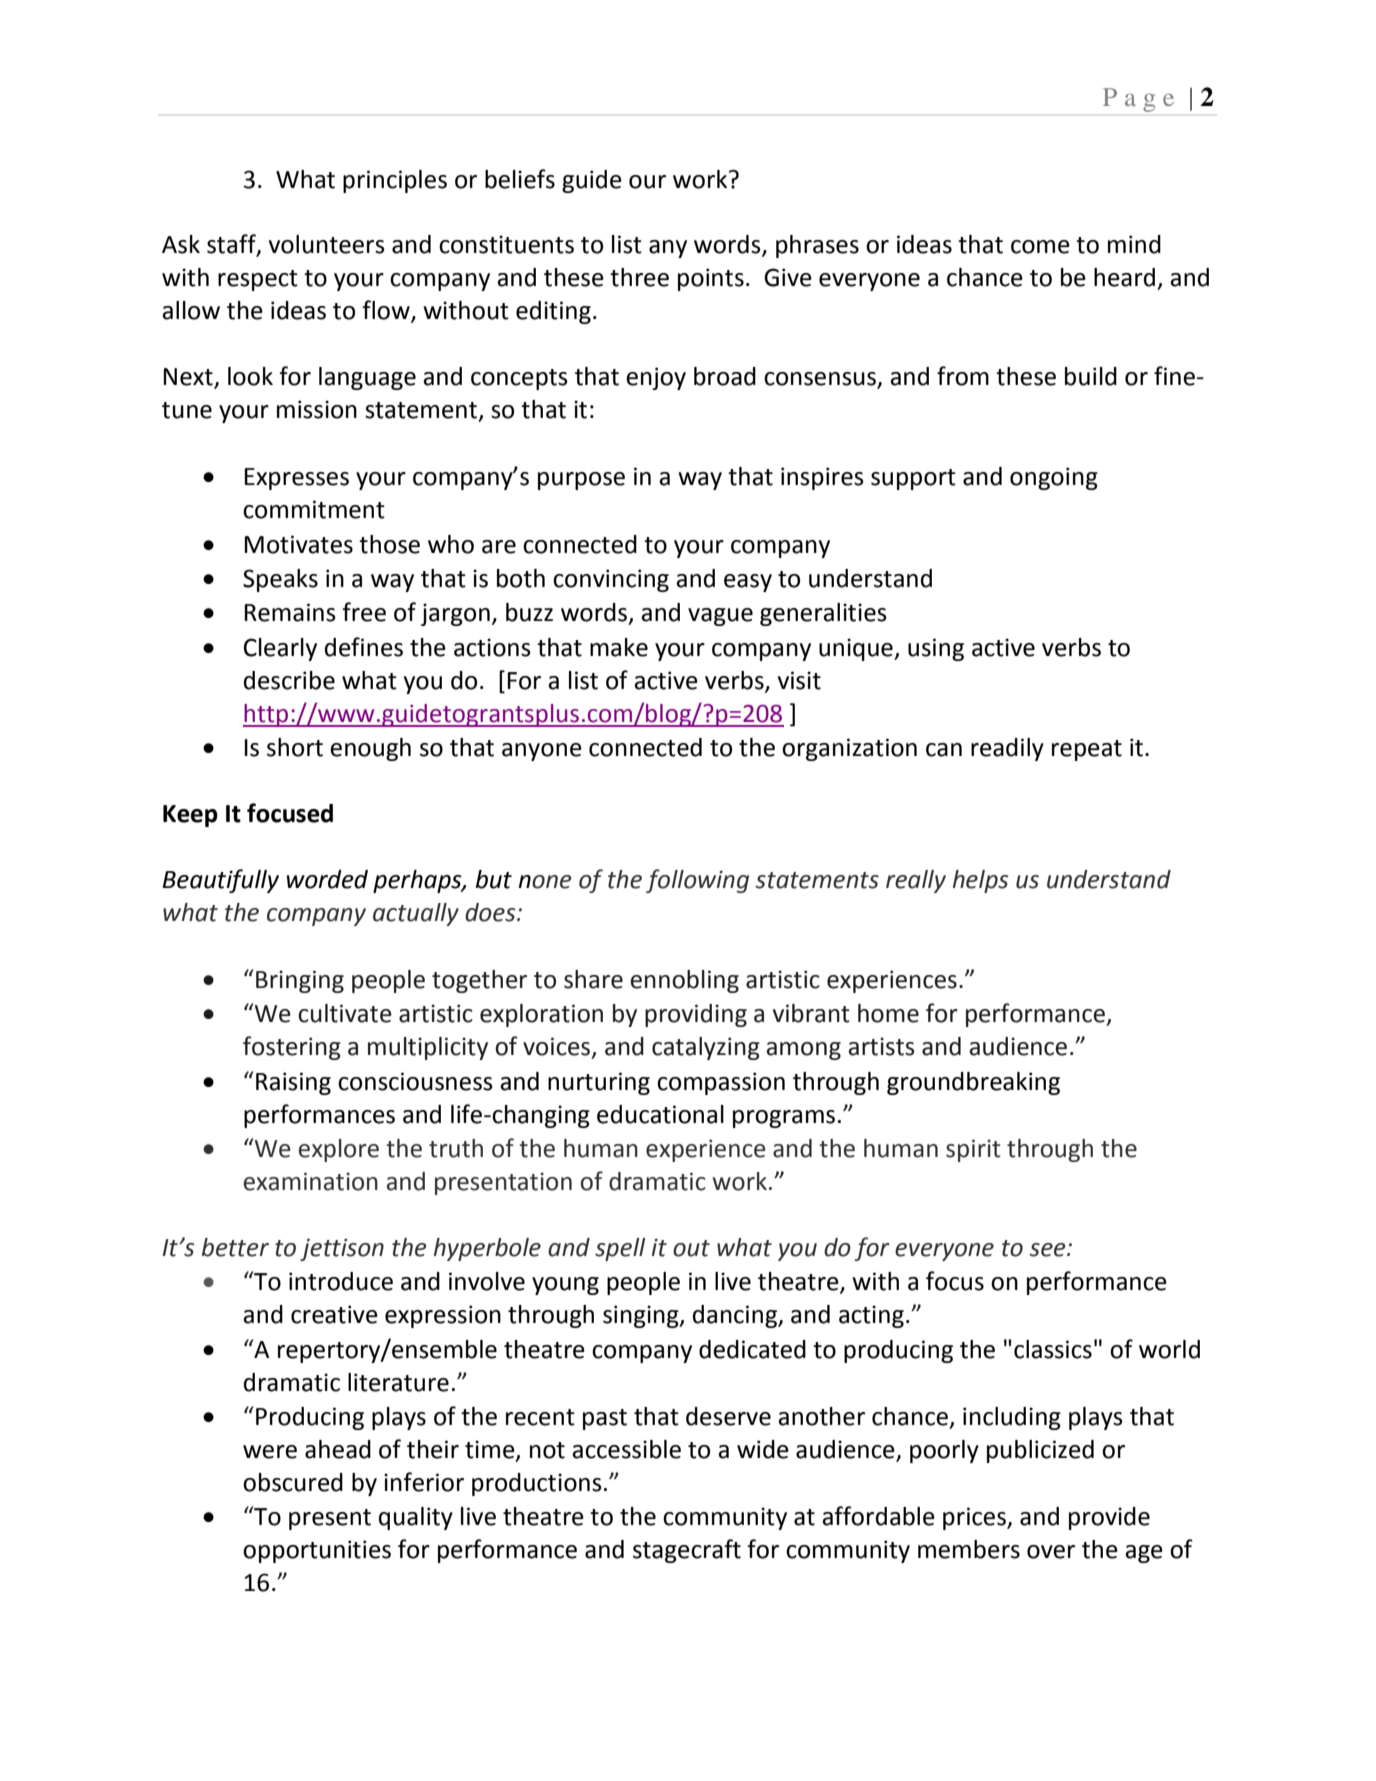  What do you see at coordinates (660, 1114) in the page?
I see `educational` at bounding box center [660, 1114].
